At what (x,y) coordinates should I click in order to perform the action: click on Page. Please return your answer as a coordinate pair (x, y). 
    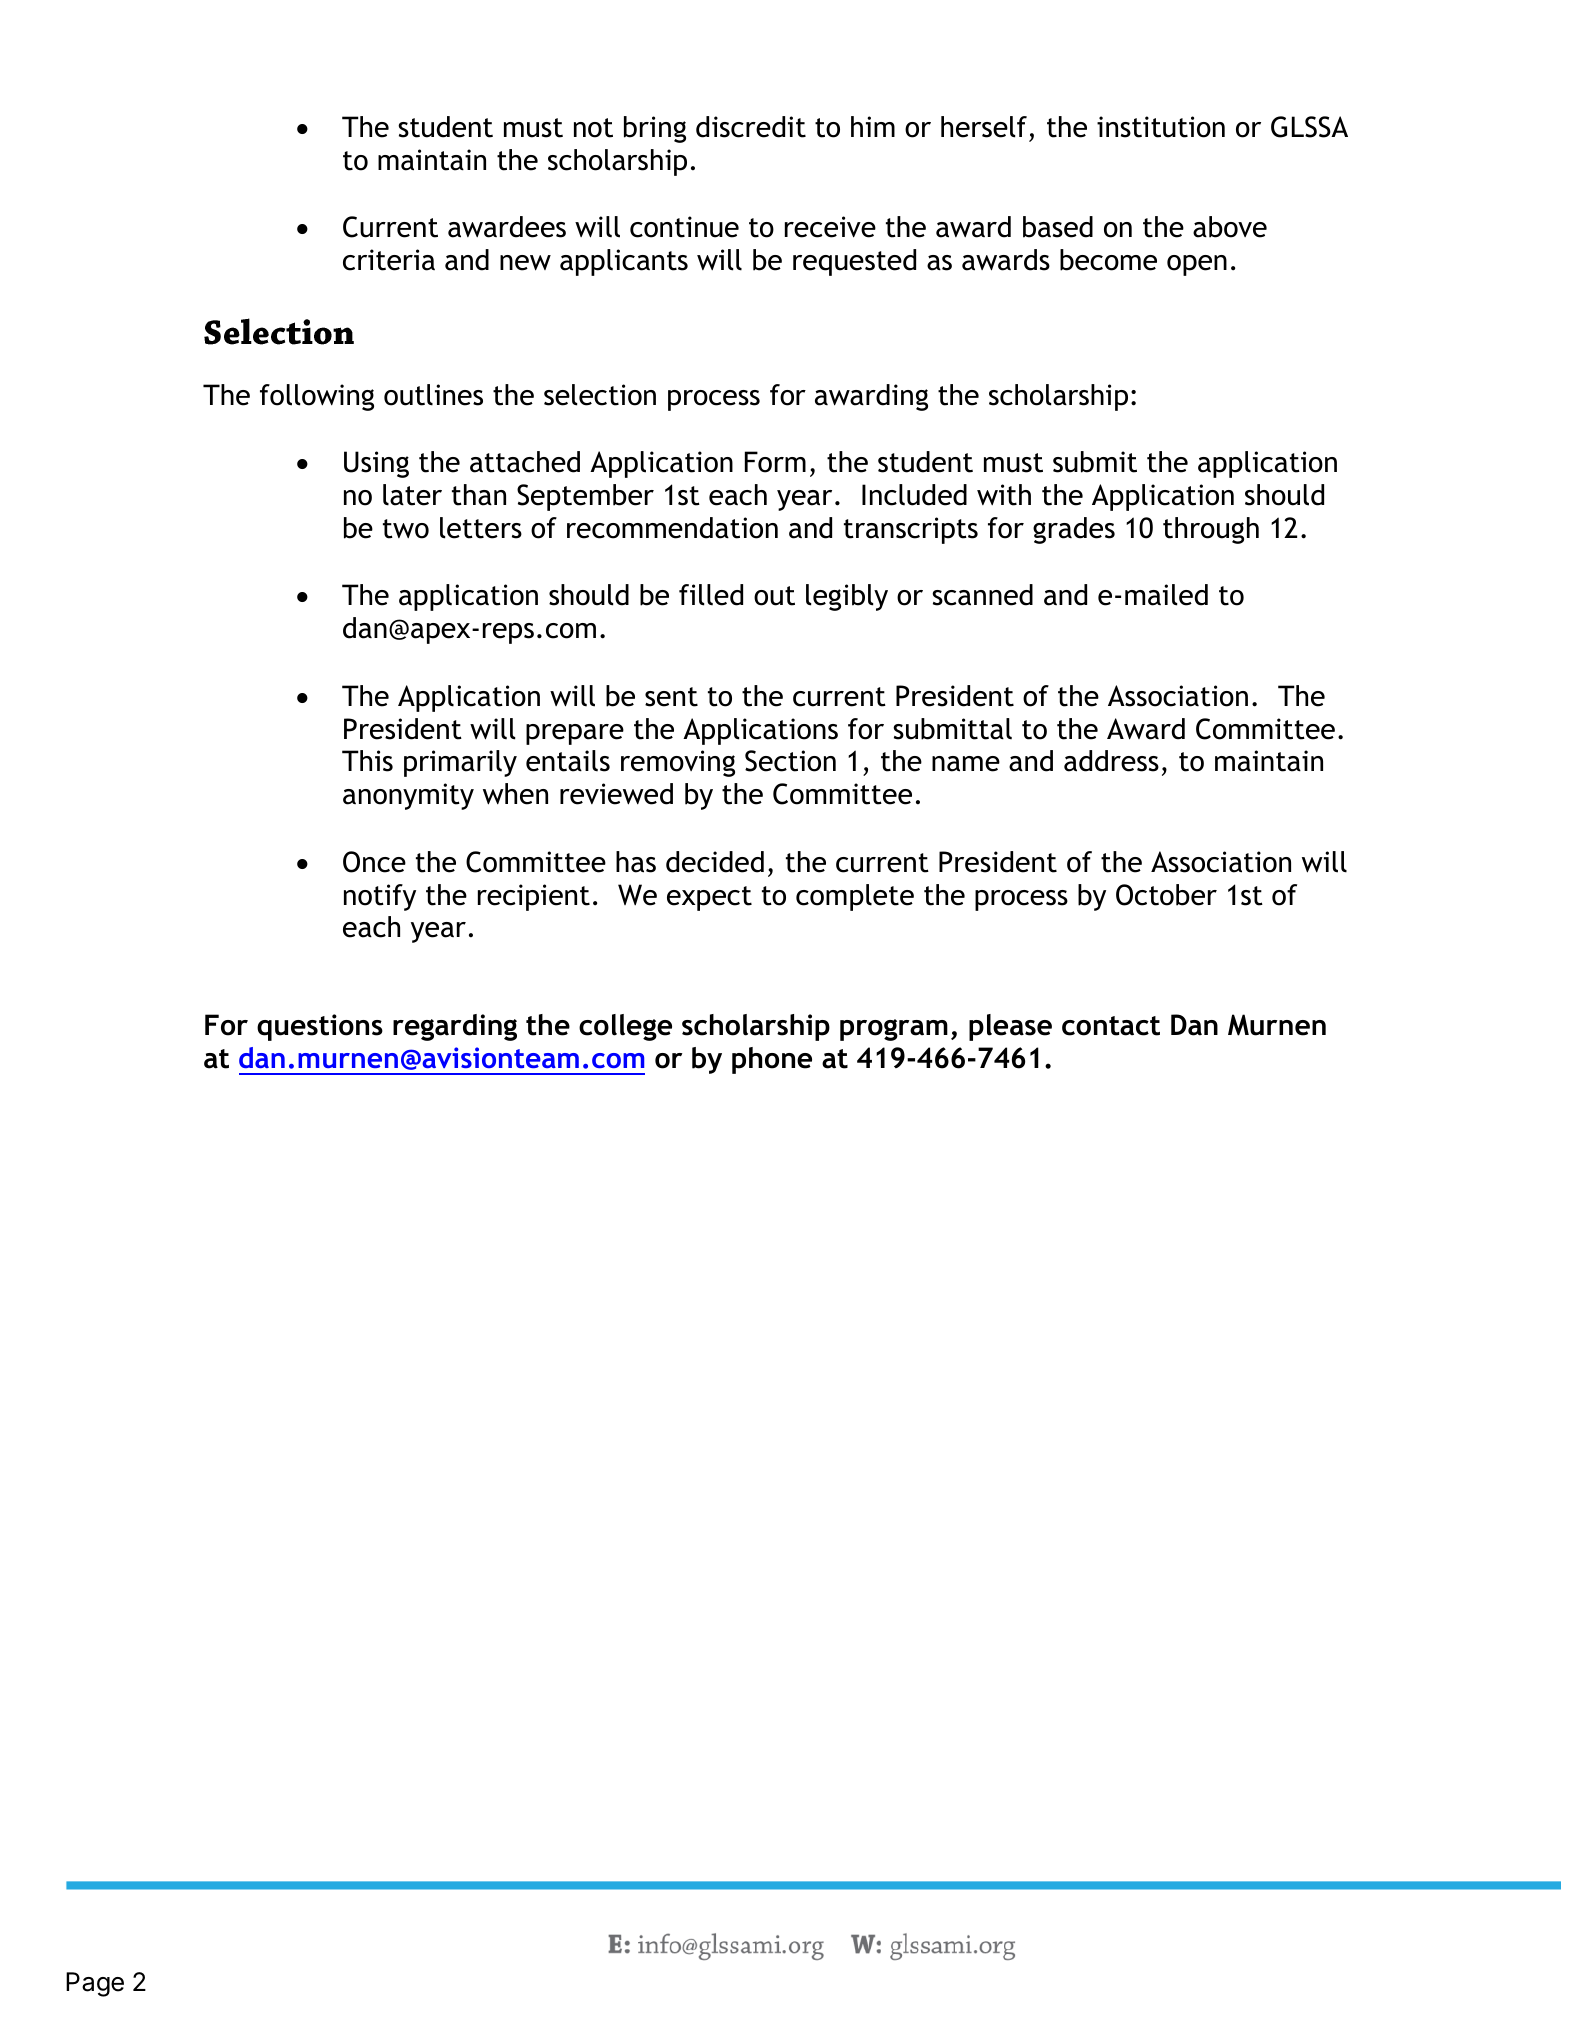
    Looking at the image, I should click on (95, 1984).
